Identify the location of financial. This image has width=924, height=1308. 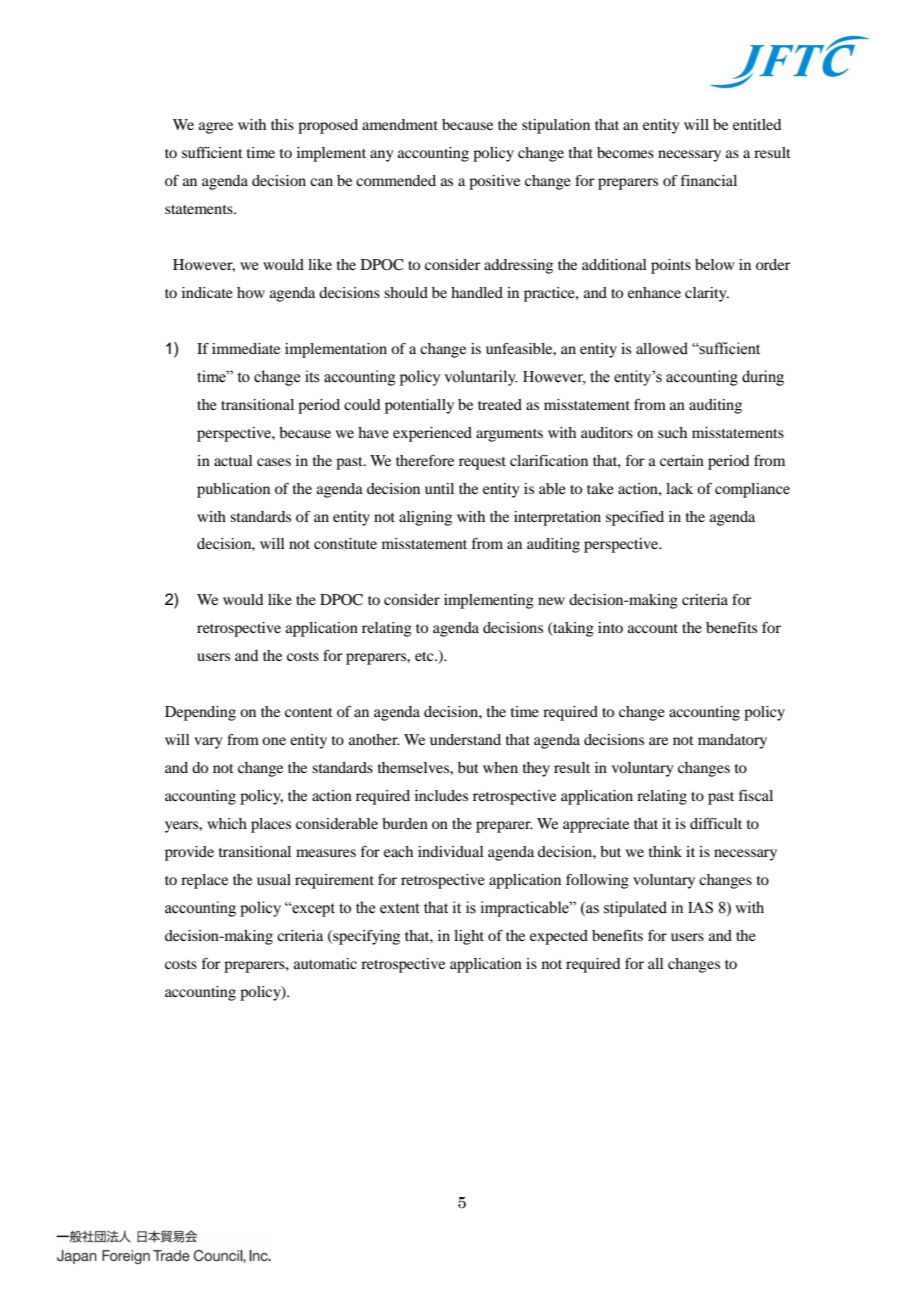
(709, 180).
